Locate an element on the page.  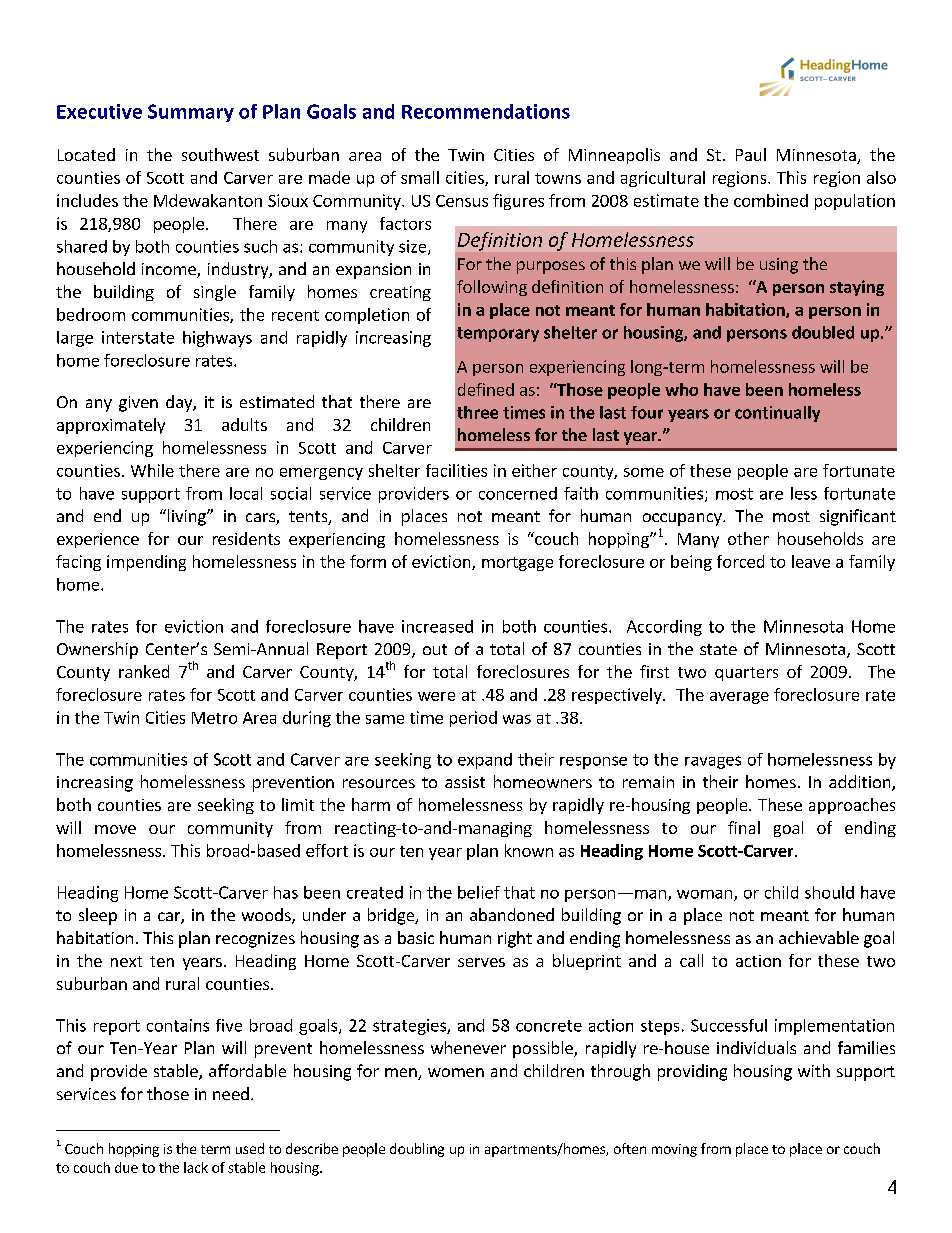
defined is located at coordinates (486, 389).
